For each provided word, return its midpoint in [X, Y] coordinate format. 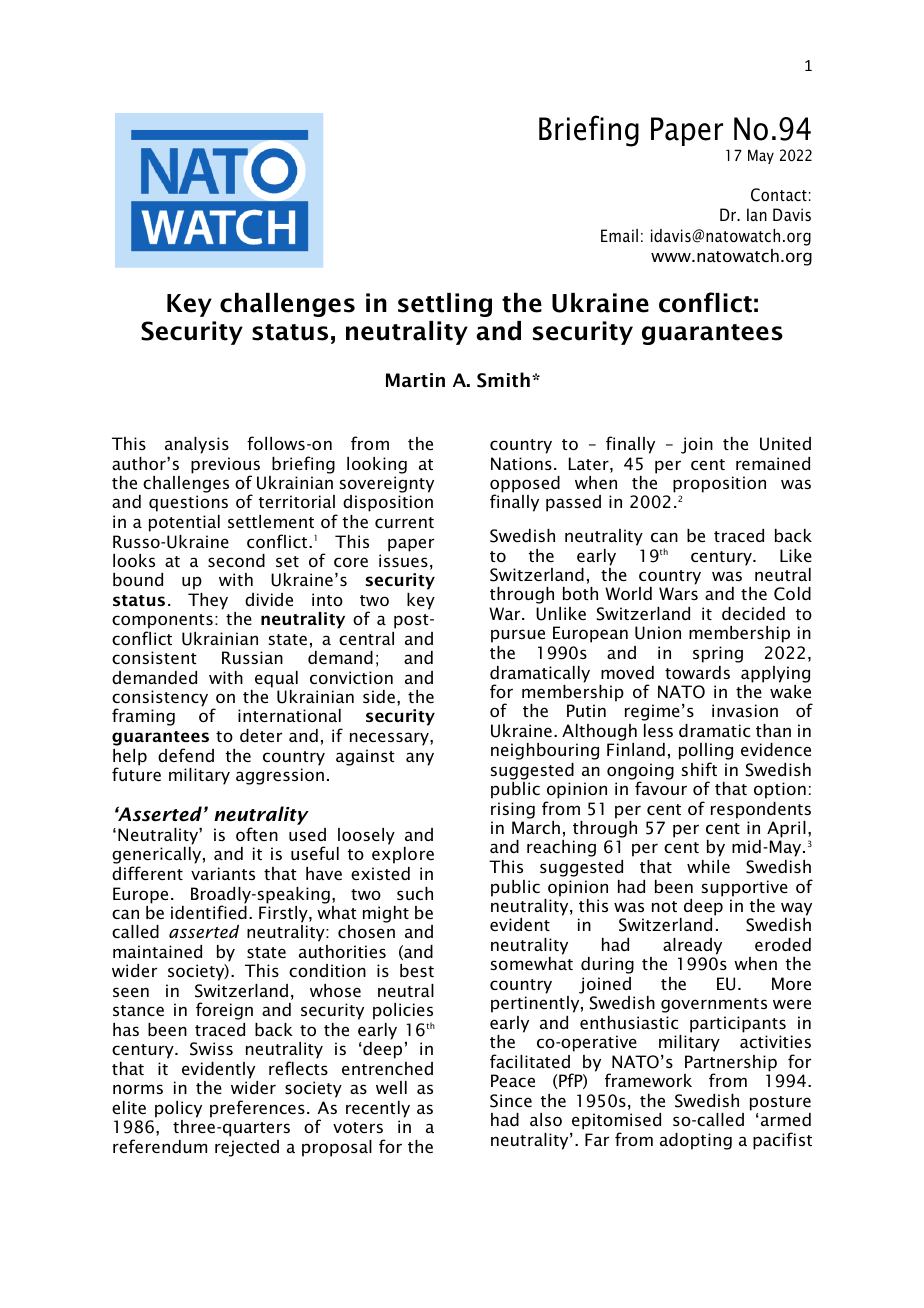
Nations [521, 463]
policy [178, 1109]
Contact [779, 195]
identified [209, 912]
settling [445, 305]
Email [619, 235]
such [415, 893]
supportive [745, 888]
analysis [197, 445]
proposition [719, 484]
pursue [518, 636]
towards [697, 672]
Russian [252, 657]
